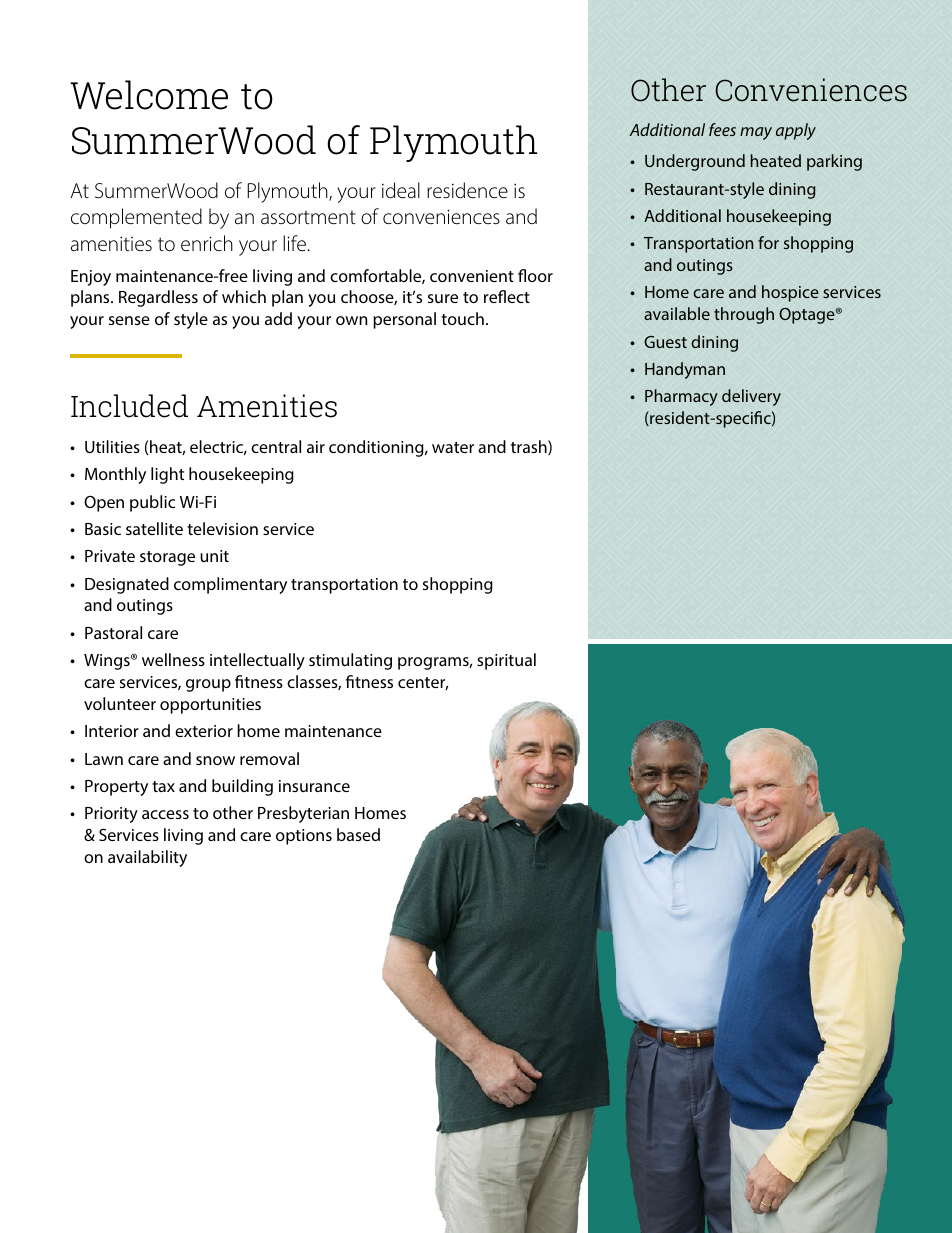 Image resolution: width=952 pixels, height=1233 pixels. Describe the element at coordinates (506, 661) in the screenshot. I see `spiritual` at that location.
